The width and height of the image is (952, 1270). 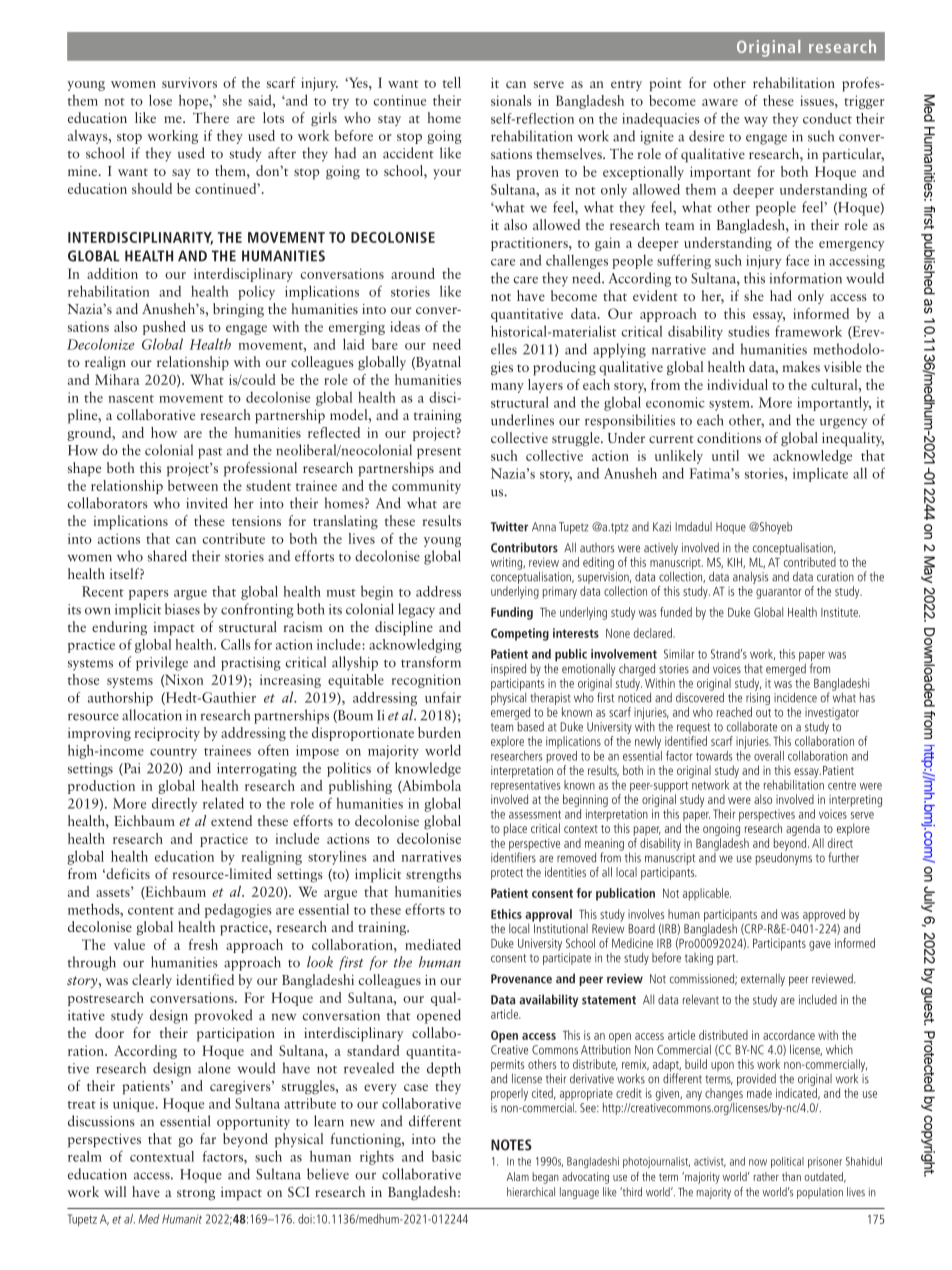 What do you see at coordinates (452, 82) in the image?
I see `tell` at bounding box center [452, 82].
